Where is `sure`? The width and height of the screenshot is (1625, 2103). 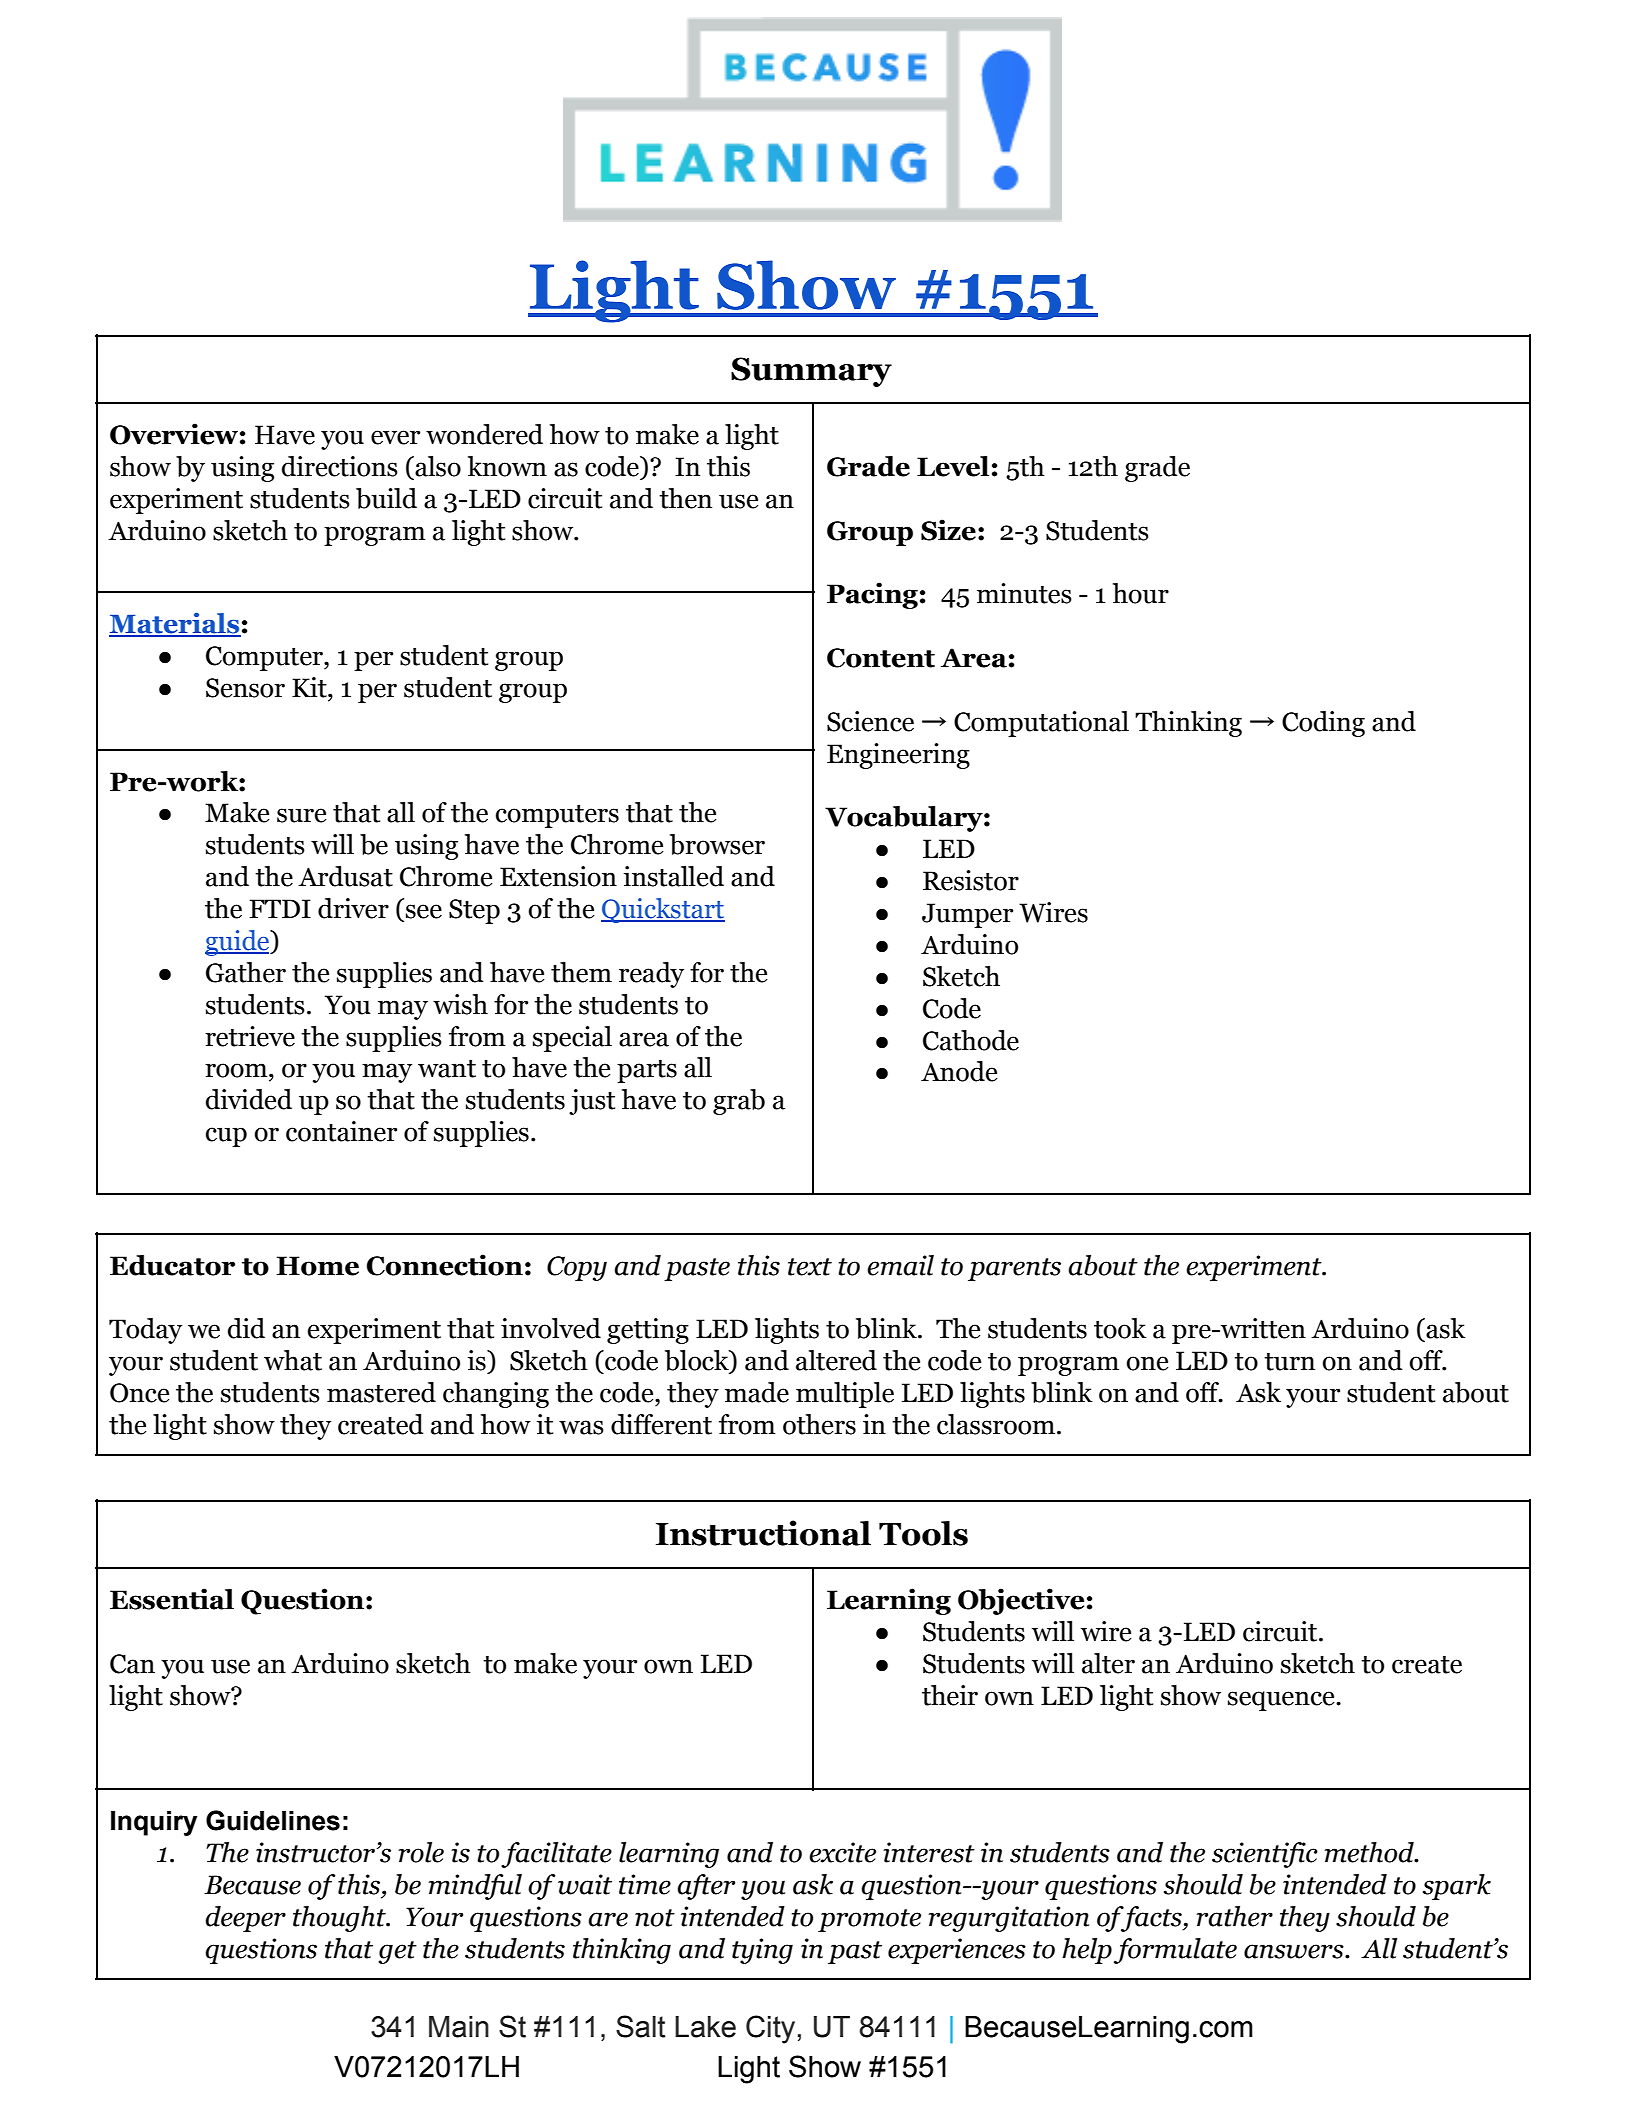 sure is located at coordinates (302, 815).
